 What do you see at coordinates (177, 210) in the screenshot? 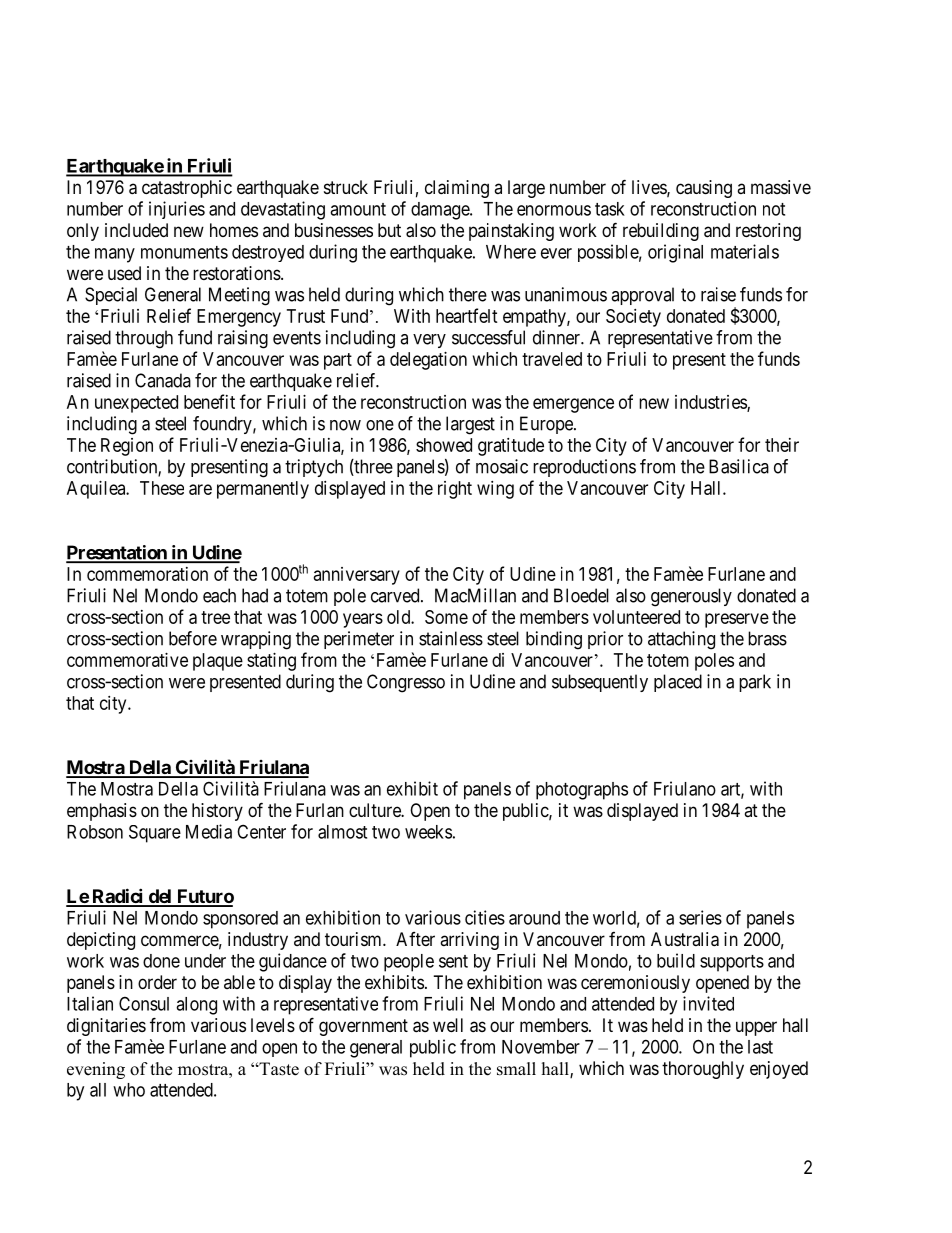
I see `injuries` at bounding box center [177, 210].
